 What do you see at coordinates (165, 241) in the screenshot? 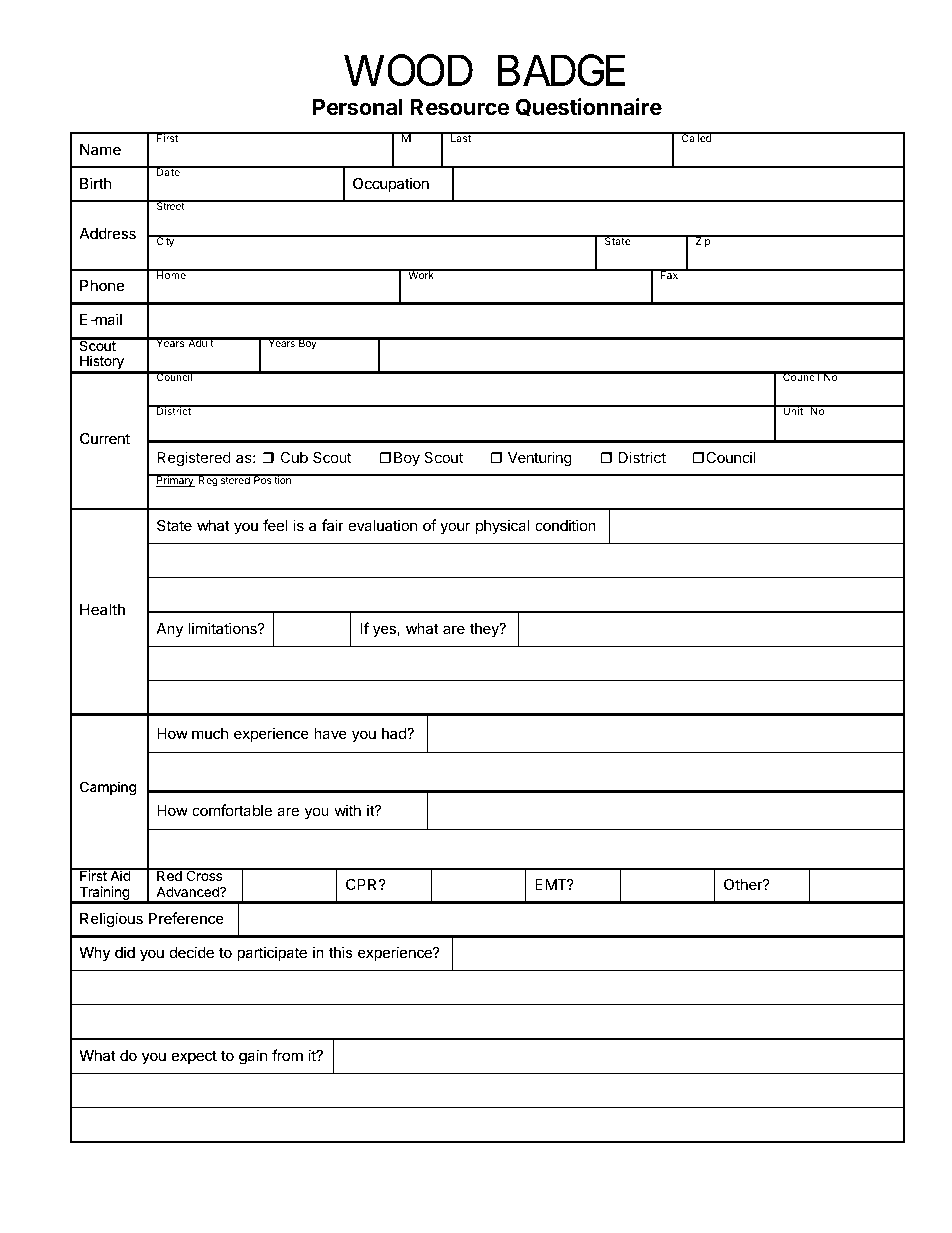
I see `City` at bounding box center [165, 241].
